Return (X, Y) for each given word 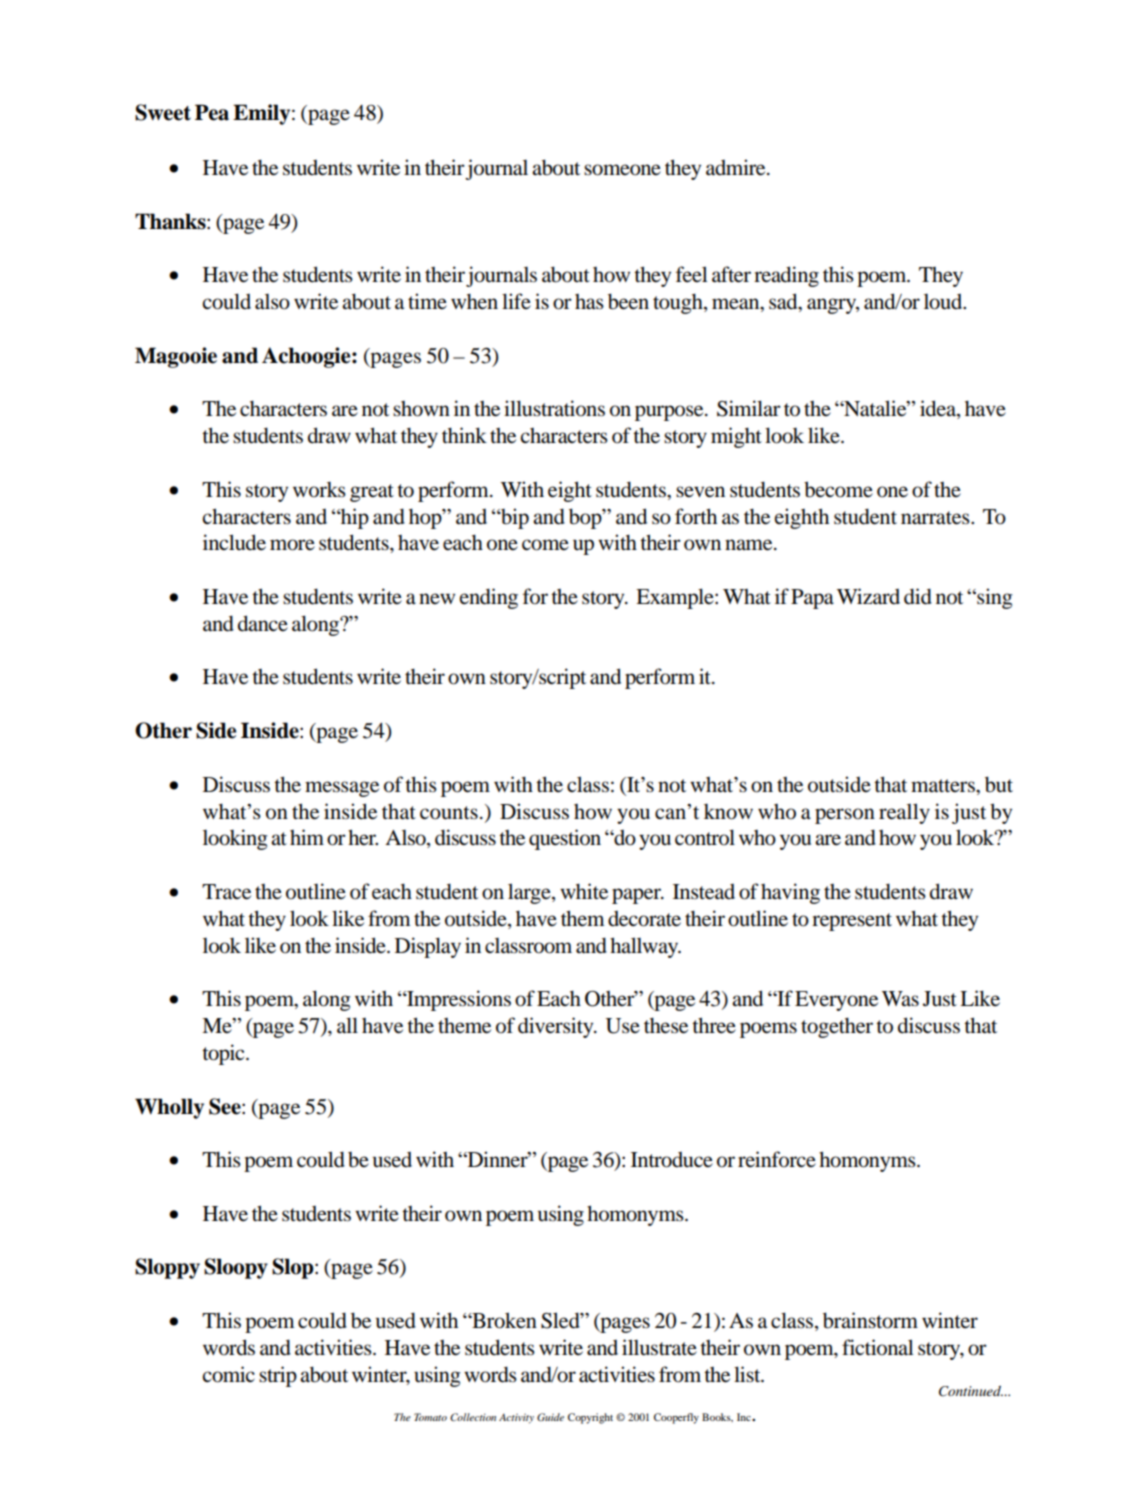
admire (737, 167)
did (918, 596)
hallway (645, 947)
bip (514, 518)
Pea (212, 112)
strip (278, 1376)
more (292, 545)
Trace (226, 892)
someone (622, 170)
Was (900, 998)
